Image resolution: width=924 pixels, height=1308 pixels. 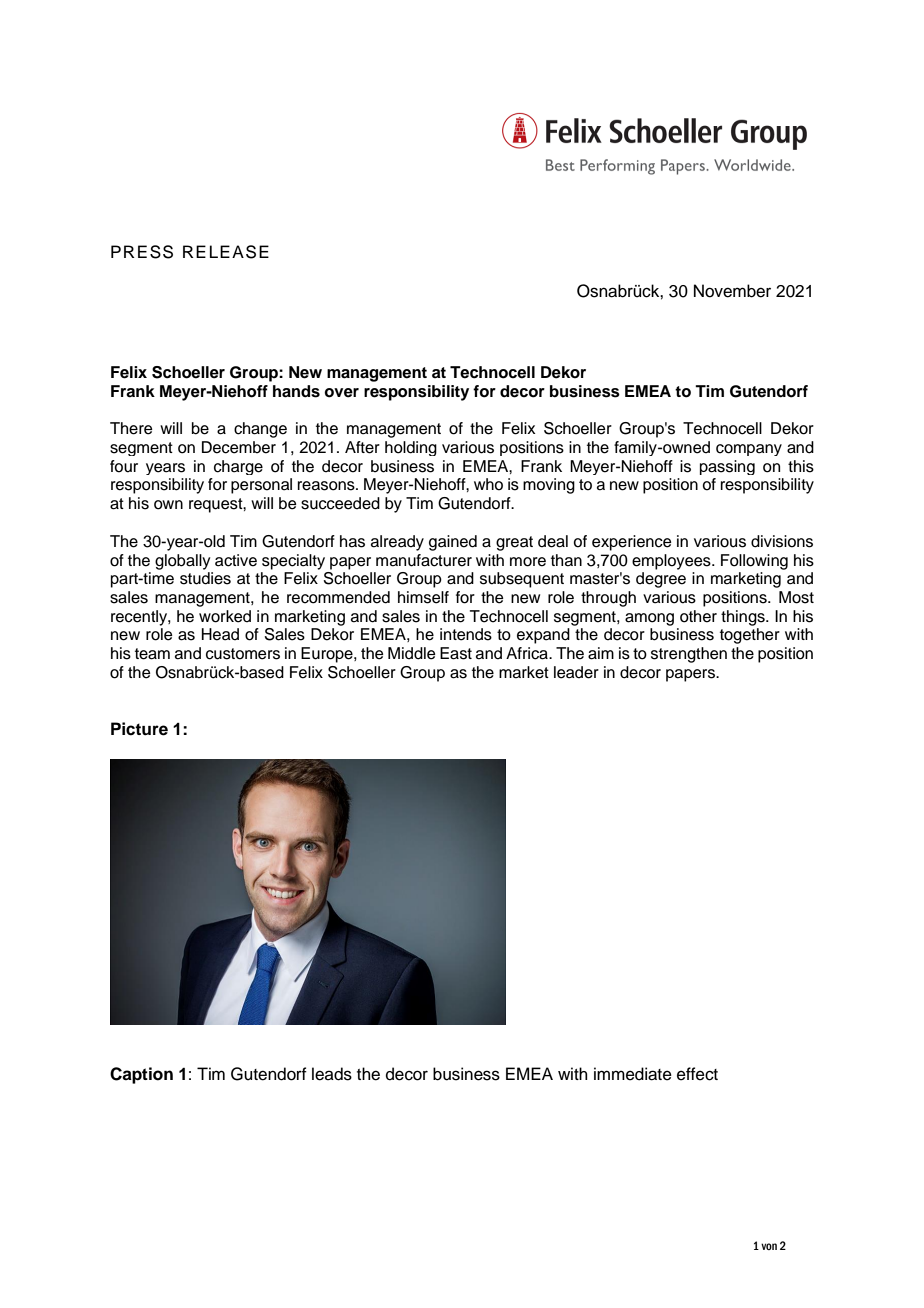 What do you see at coordinates (139, 729) in the image?
I see `Picture` at bounding box center [139, 729].
